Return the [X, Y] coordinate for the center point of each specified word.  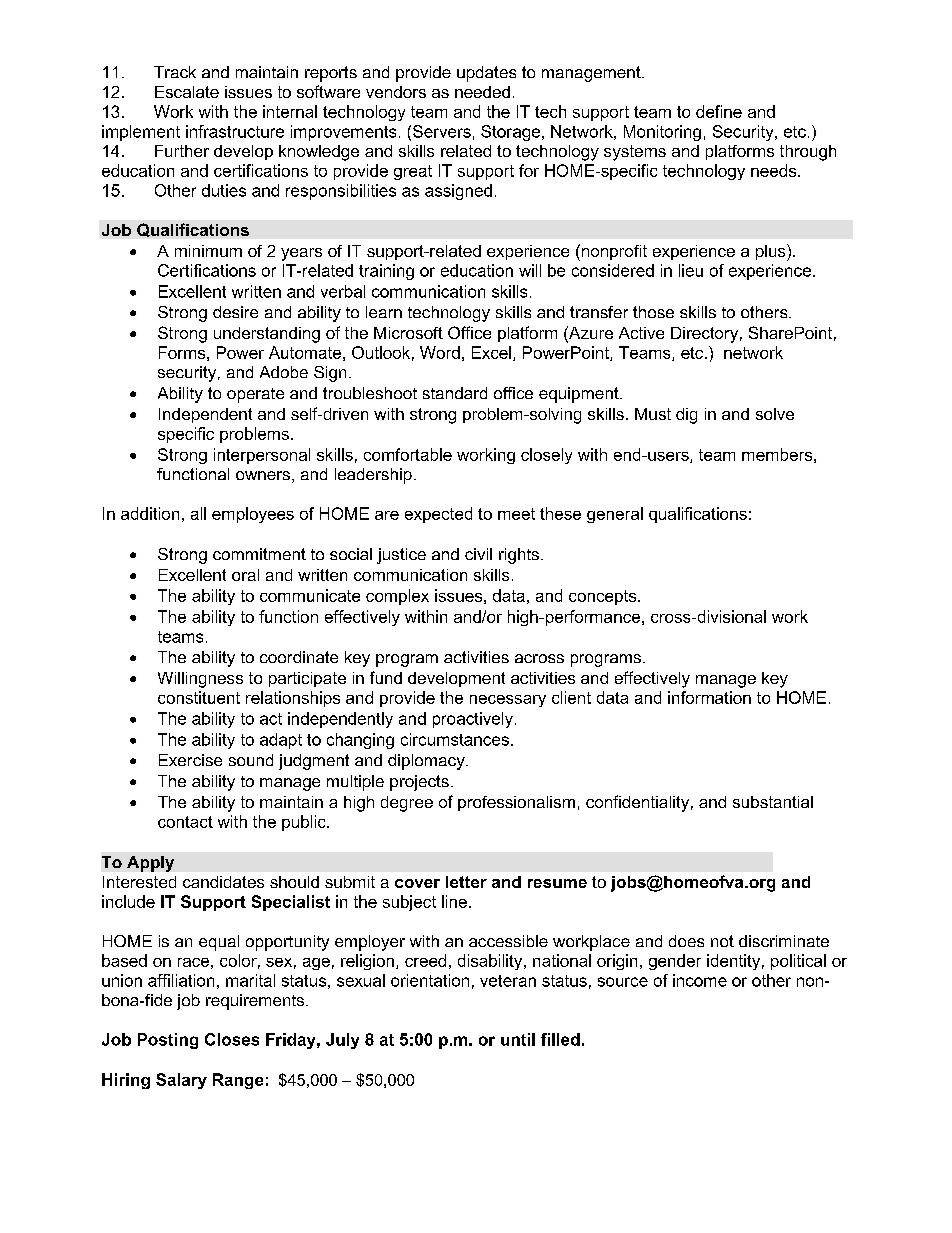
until [518, 1039]
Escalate [187, 92]
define [719, 111]
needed [482, 92]
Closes [232, 1039]
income [700, 980]
